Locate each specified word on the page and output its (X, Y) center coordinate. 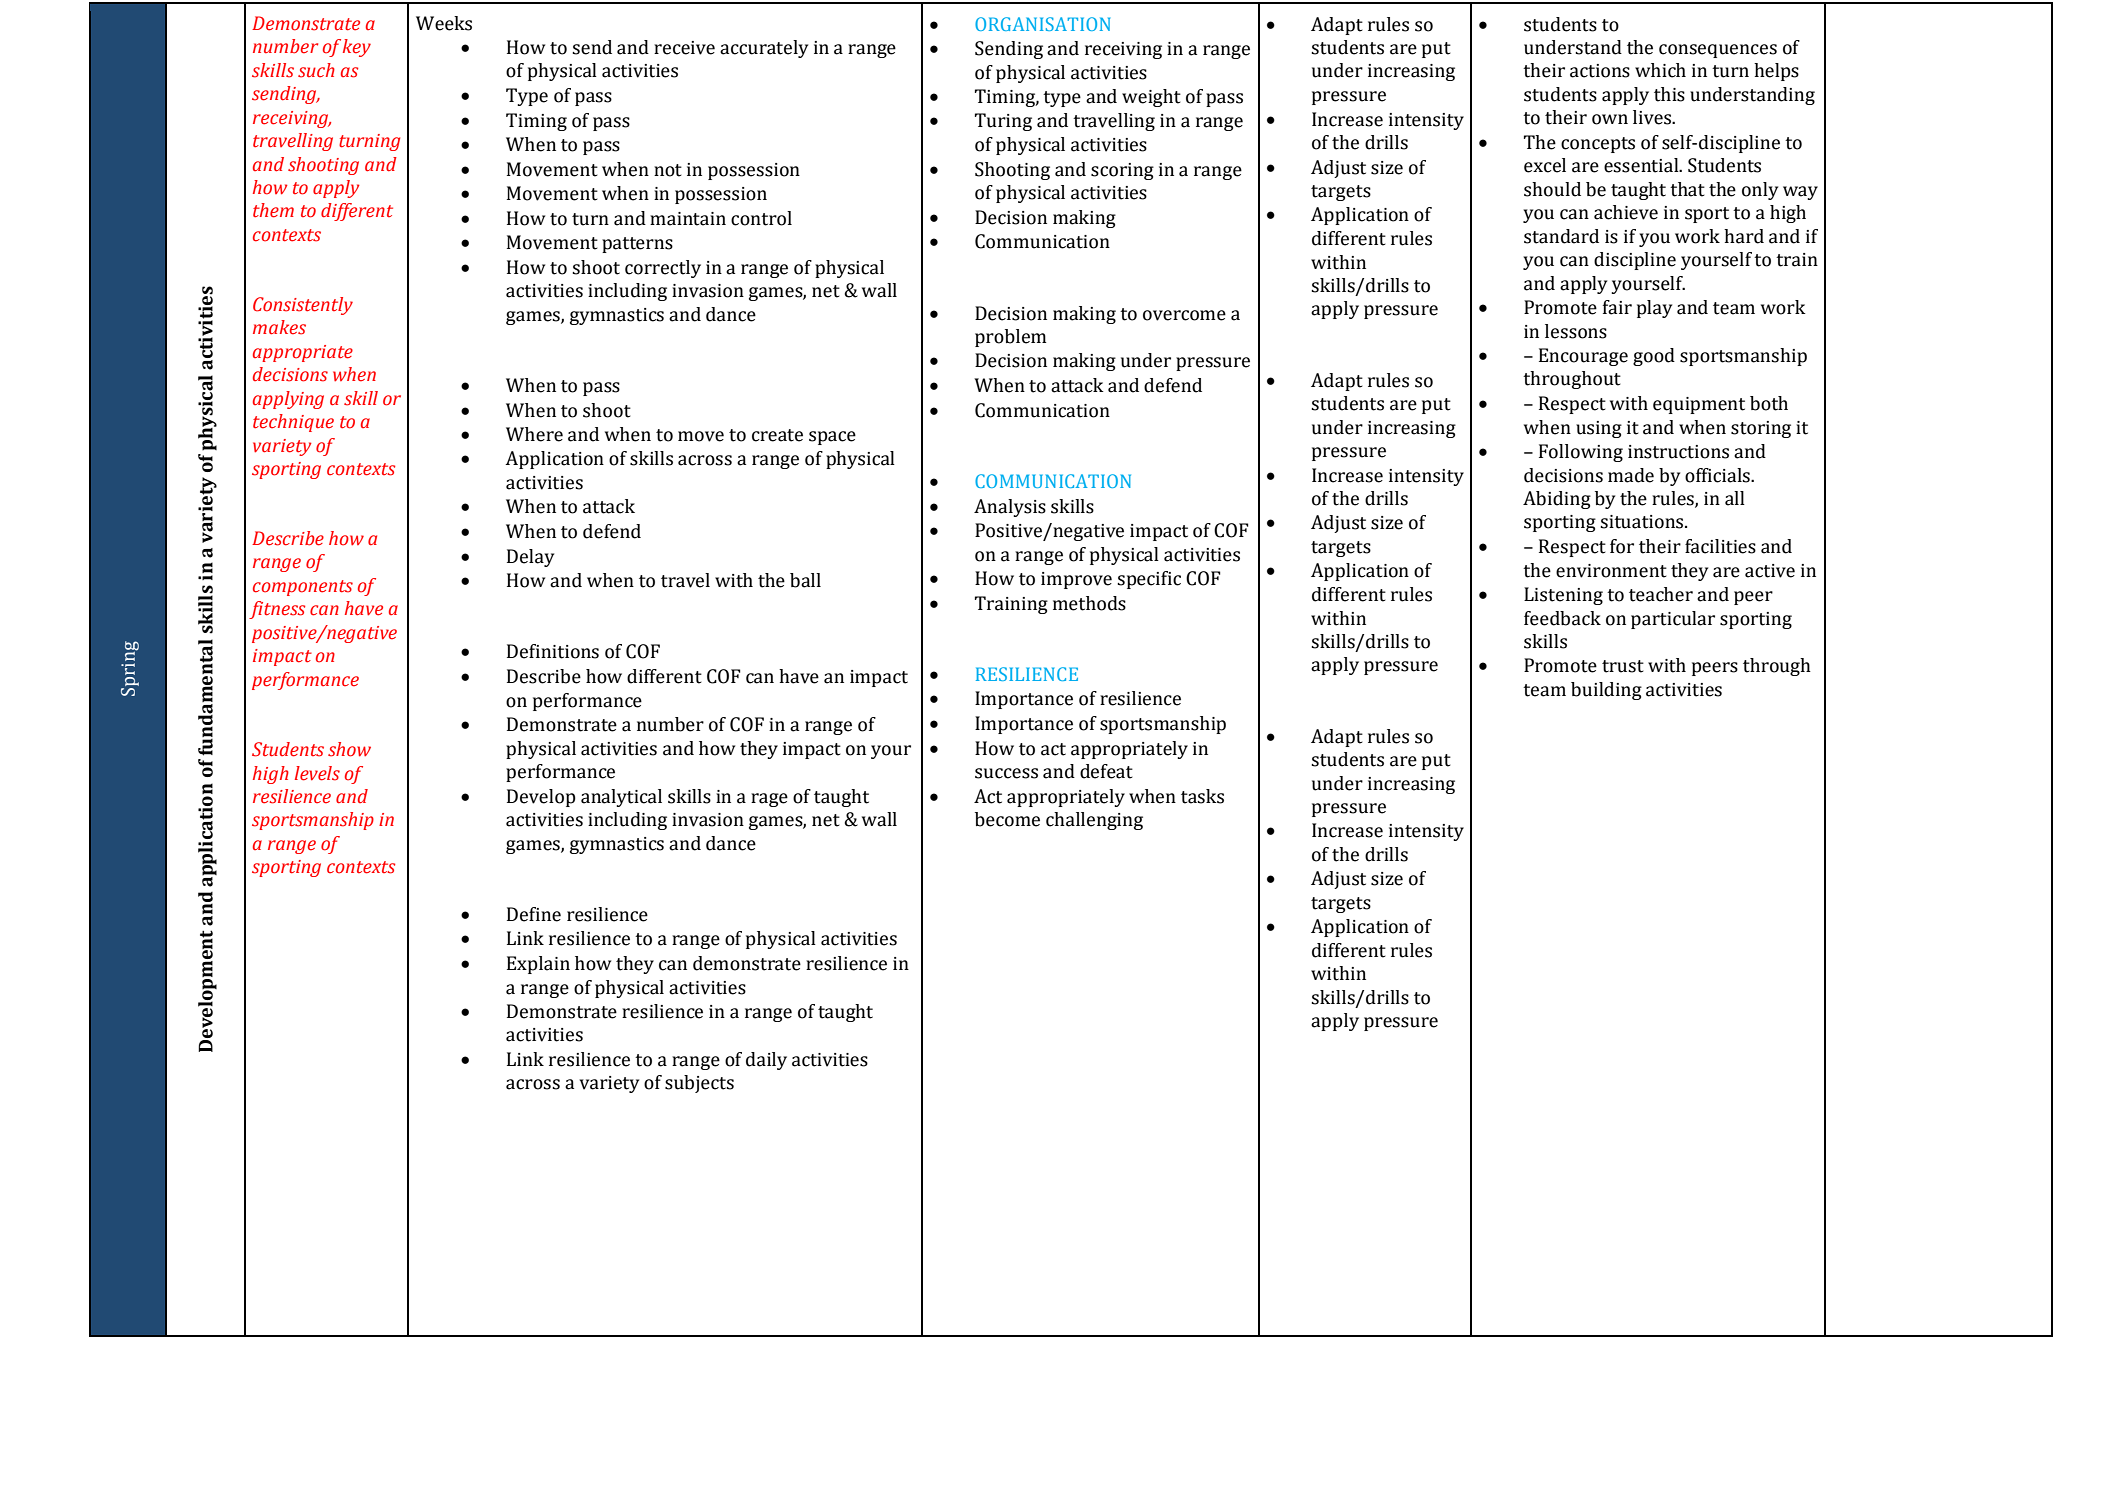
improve (1076, 580)
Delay (530, 558)
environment (1611, 571)
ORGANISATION (1042, 24)
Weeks (444, 23)
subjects (699, 1084)
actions (1600, 71)
